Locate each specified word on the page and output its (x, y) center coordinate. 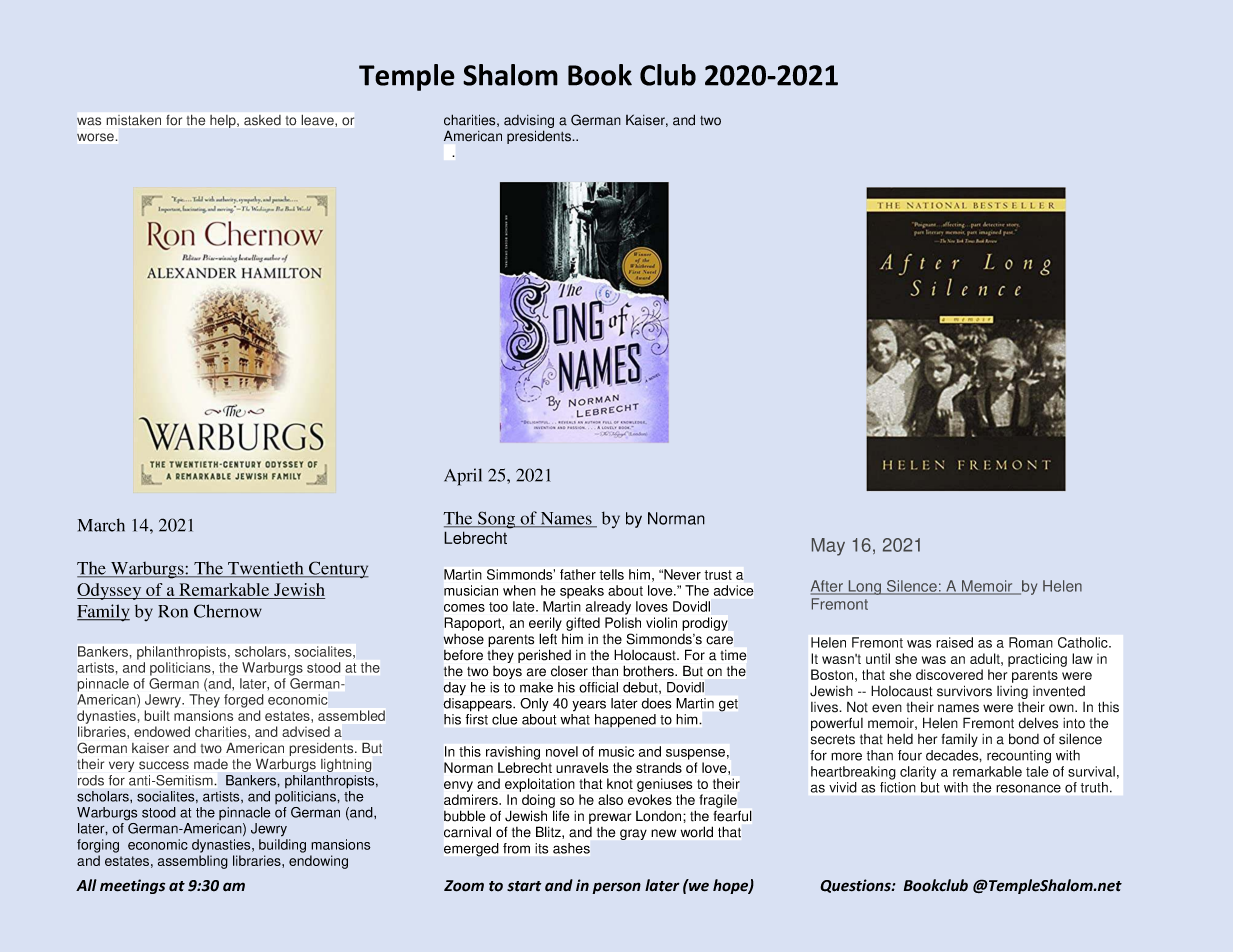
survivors (964, 691)
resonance (1028, 788)
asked (262, 120)
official (598, 687)
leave (319, 120)
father (578, 574)
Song (497, 520)
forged (244, 701)
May (828, 547)
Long (864, 587)
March (101, 525)
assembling (193, 862)
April (463, 477)
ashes (571, 848)
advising (529, 123)
